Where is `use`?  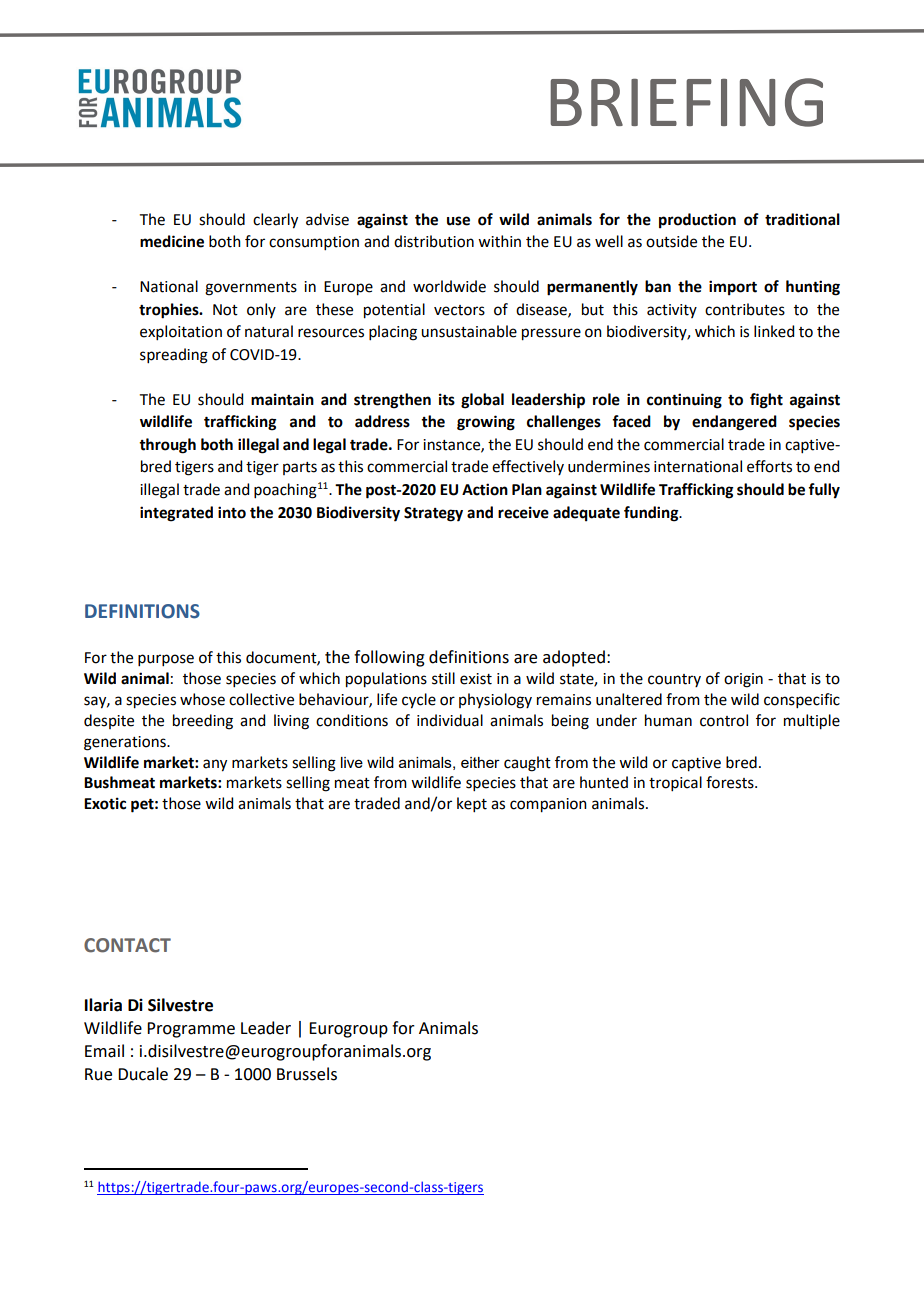 use is located at coordinates (458, 221).
